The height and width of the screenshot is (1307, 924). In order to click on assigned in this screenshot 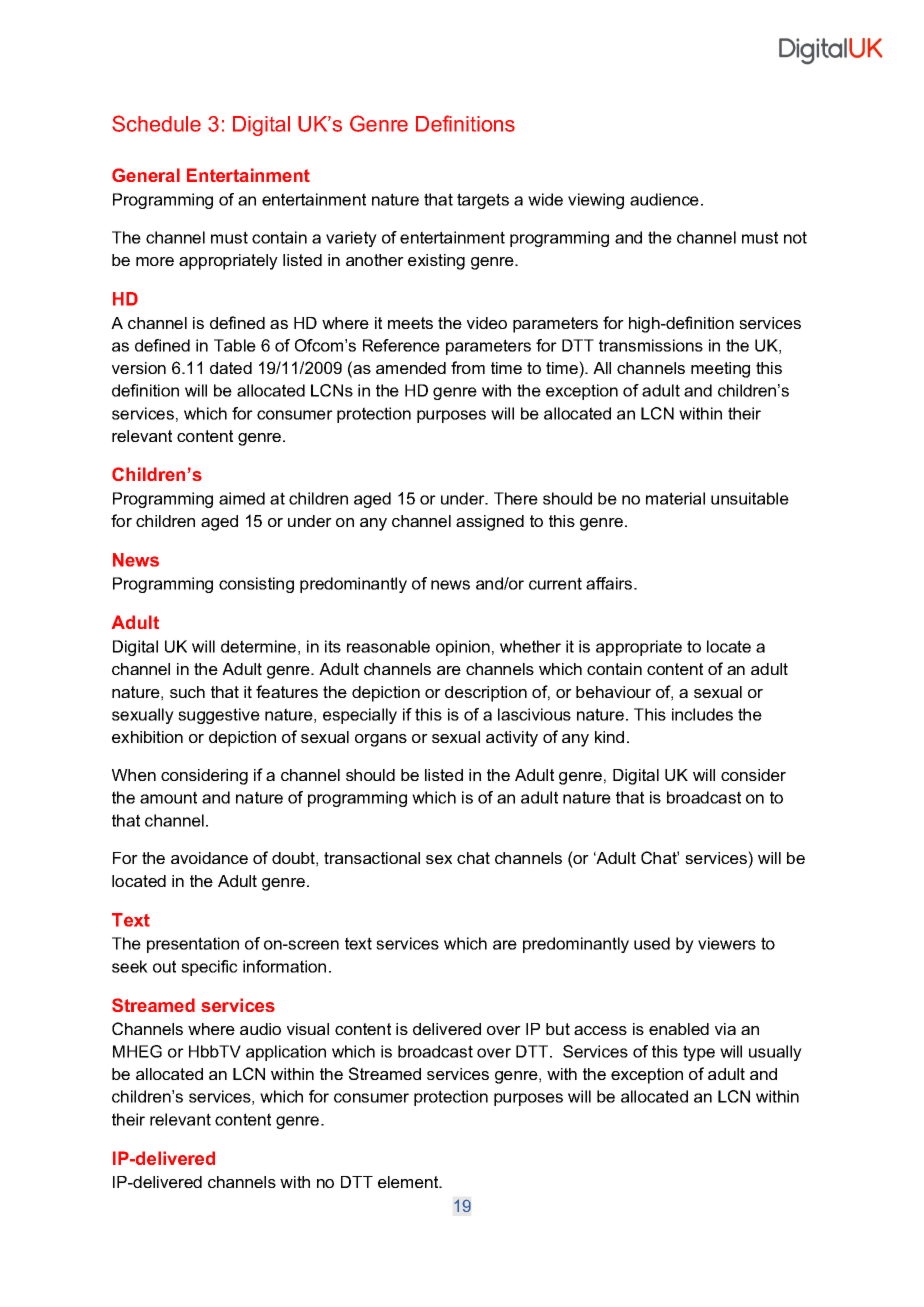, I will do `click(490, 523)`.
